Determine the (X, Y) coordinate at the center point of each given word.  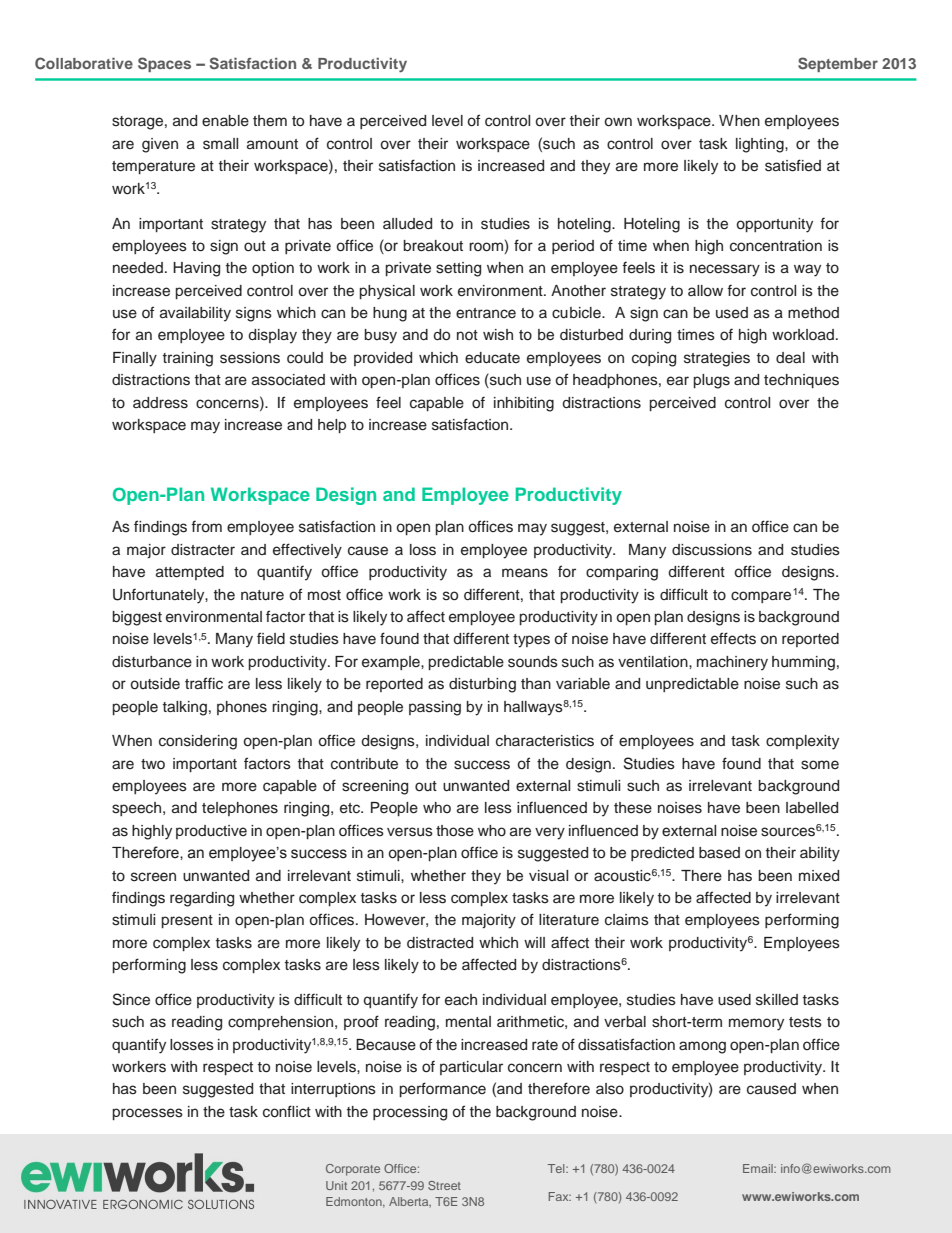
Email (759, 1168)
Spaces (164, 64)
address (160, 403)
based (719, 853)
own (618, 122)
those (455, 831)
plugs (711, 381)
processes (147, 1114)
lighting (761, 145)
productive (211, 832)
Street (444, 1185)
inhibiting (524, 404)
